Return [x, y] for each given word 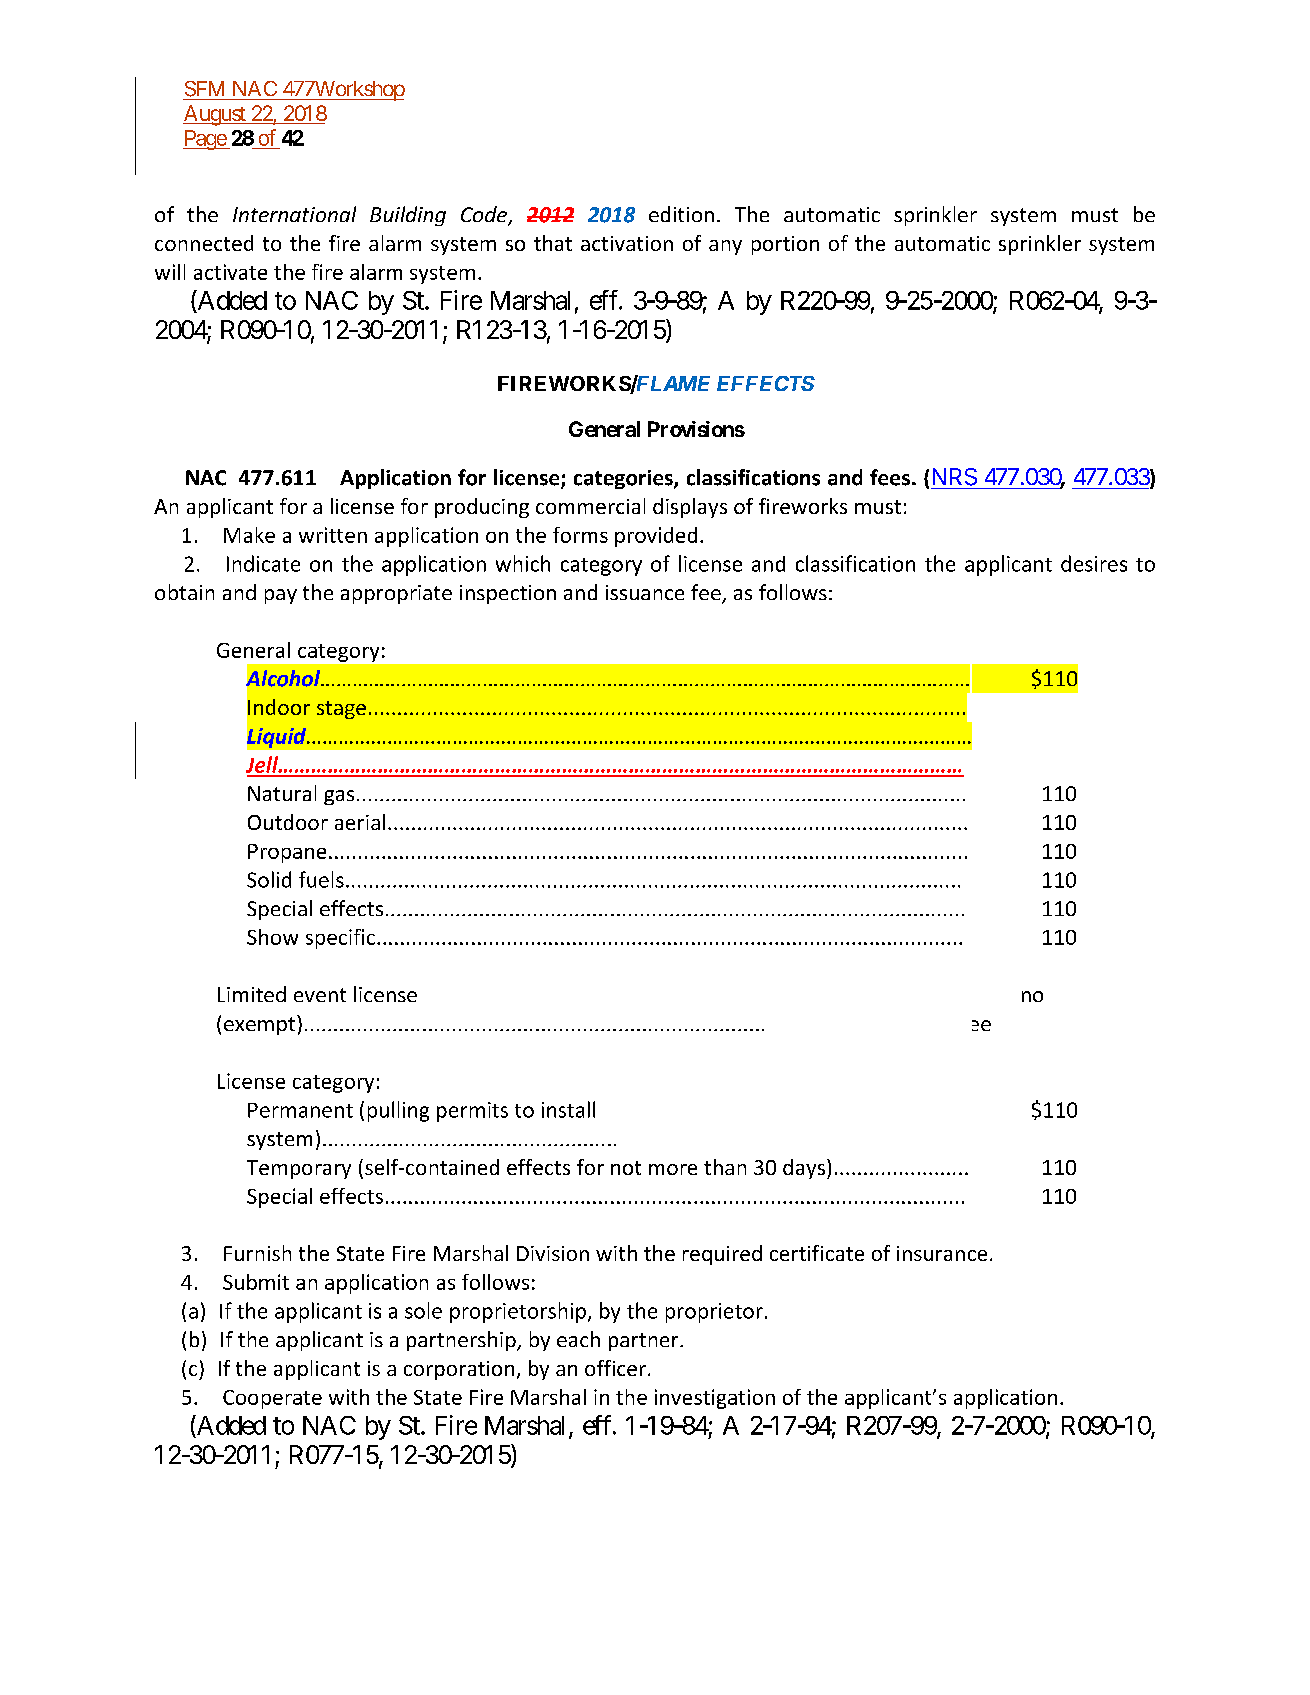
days [805, 1169]
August [215, 115]
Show [272, 937]
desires [1094, 563]
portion [785, 245]
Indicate [263, 563]
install [568, 1109]
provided [656, 537]
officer [615, 1368]
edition [681, 214]
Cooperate [272, 1399]
